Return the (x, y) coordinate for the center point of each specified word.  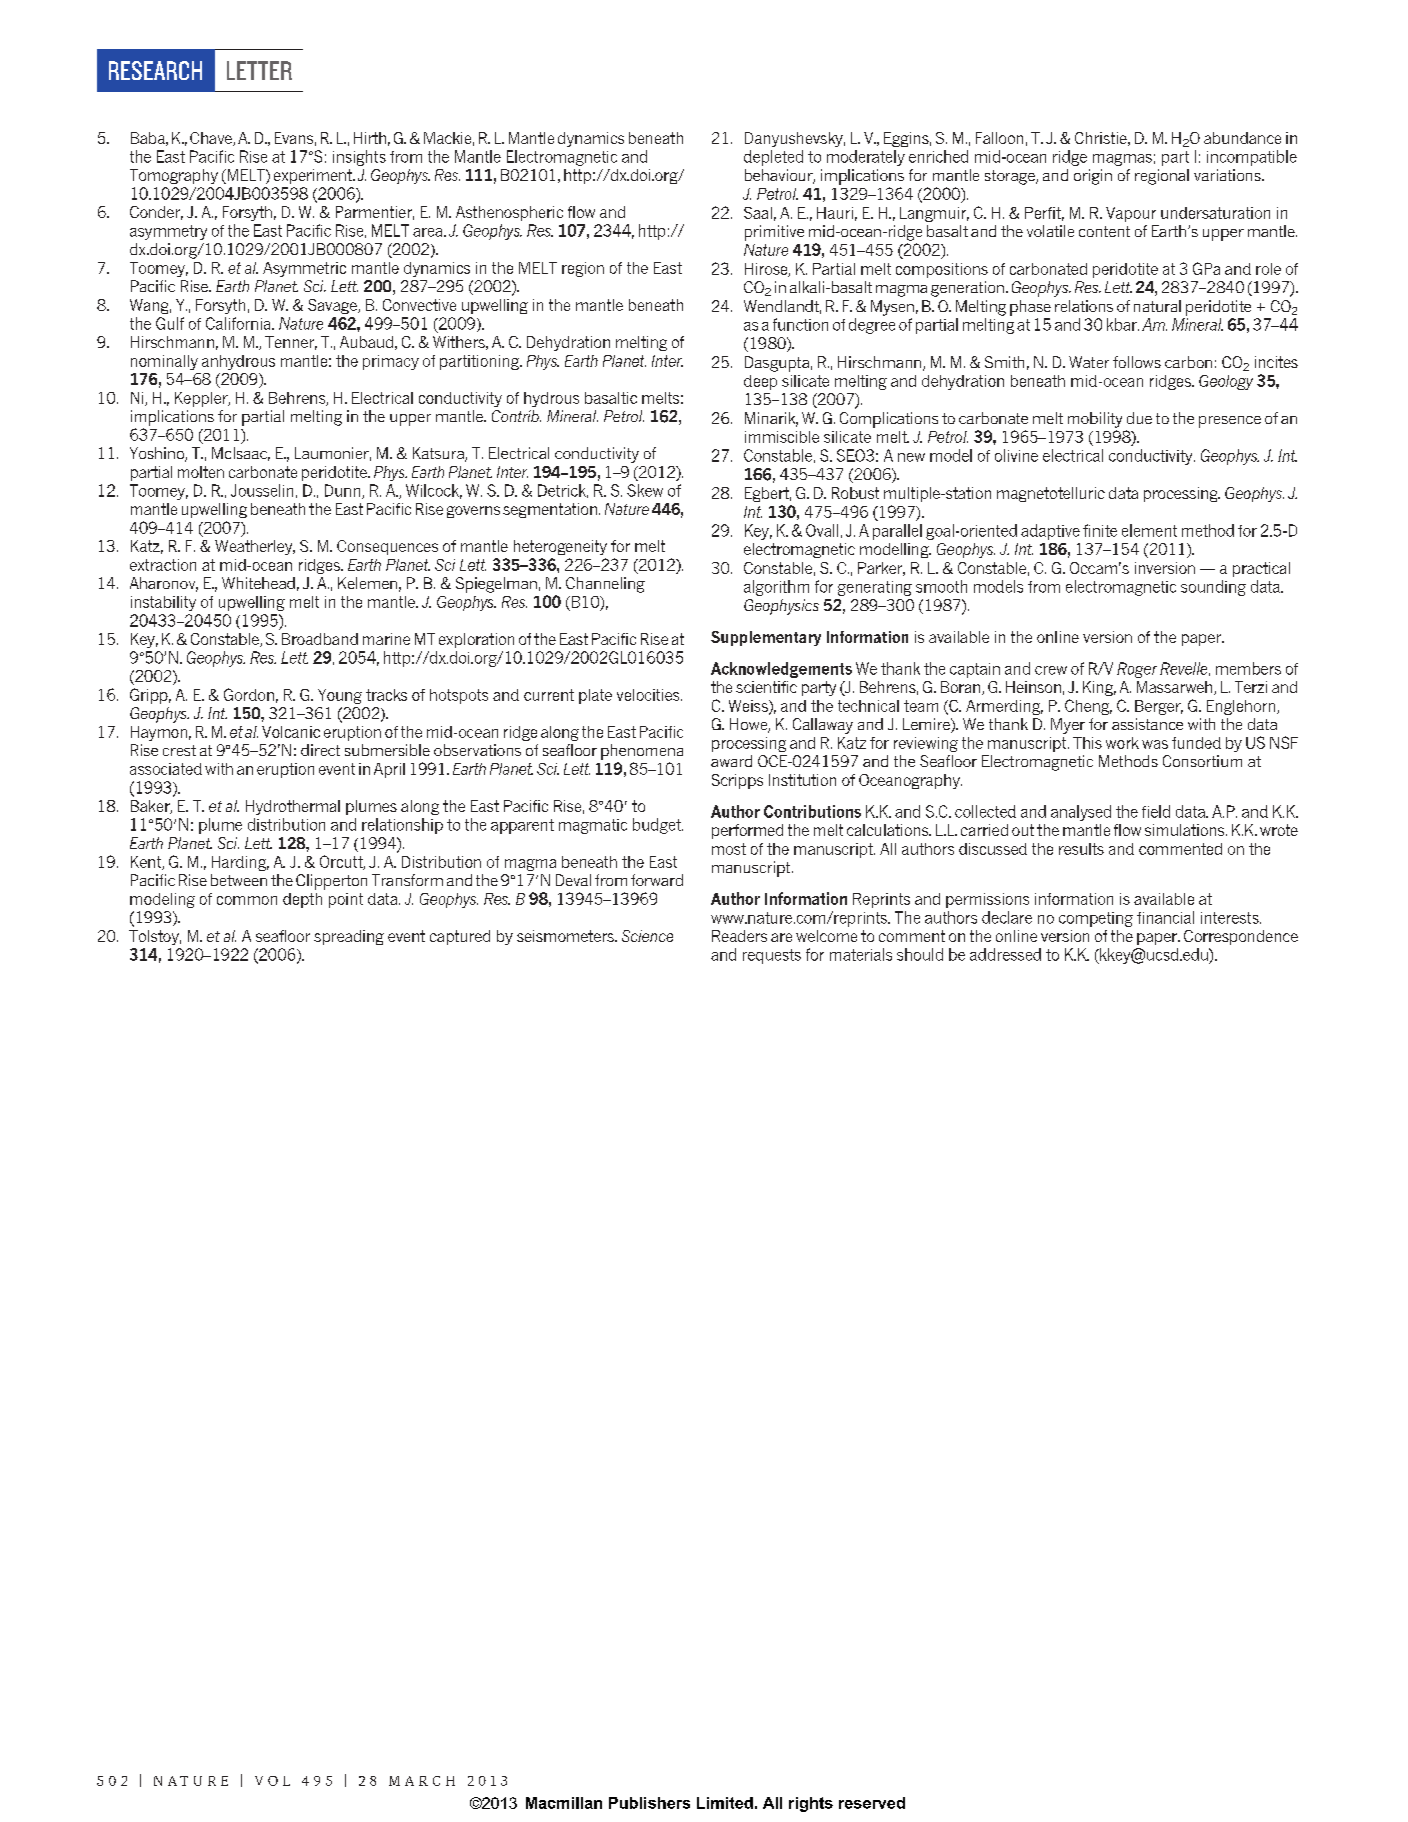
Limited (725, 1803)
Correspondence (1241, 937)
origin (1093, 177)
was (1155, 744)
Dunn (344, 491)
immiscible (782, 437)
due (1139, 418)
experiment (314, 176)
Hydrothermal (293, 807)
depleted (773, 158)
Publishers (649, 1803)
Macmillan (564, 1803)
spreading (349, 937)
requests (772, 956)
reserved (872, 1803)
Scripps (737, 781)
